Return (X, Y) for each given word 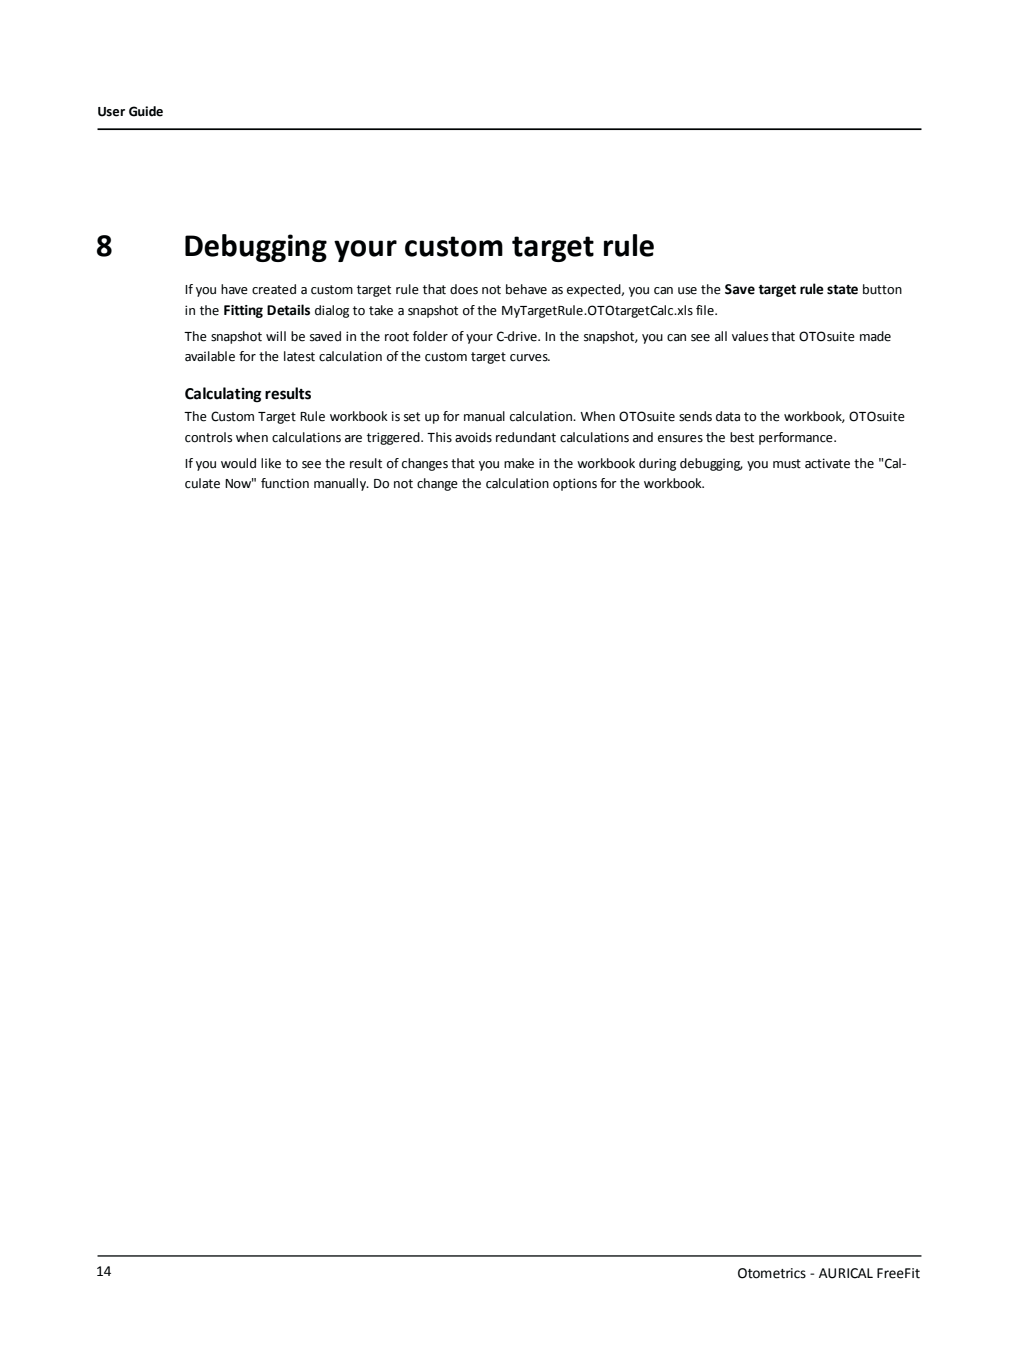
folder (430, 336)
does (464, 289)
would (238, 463)
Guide (146, 111)
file (706, 310)
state (842, 290)
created (274, 289)
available (210, 356)
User (111, 112)
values (750, 336)
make (519, 463)
